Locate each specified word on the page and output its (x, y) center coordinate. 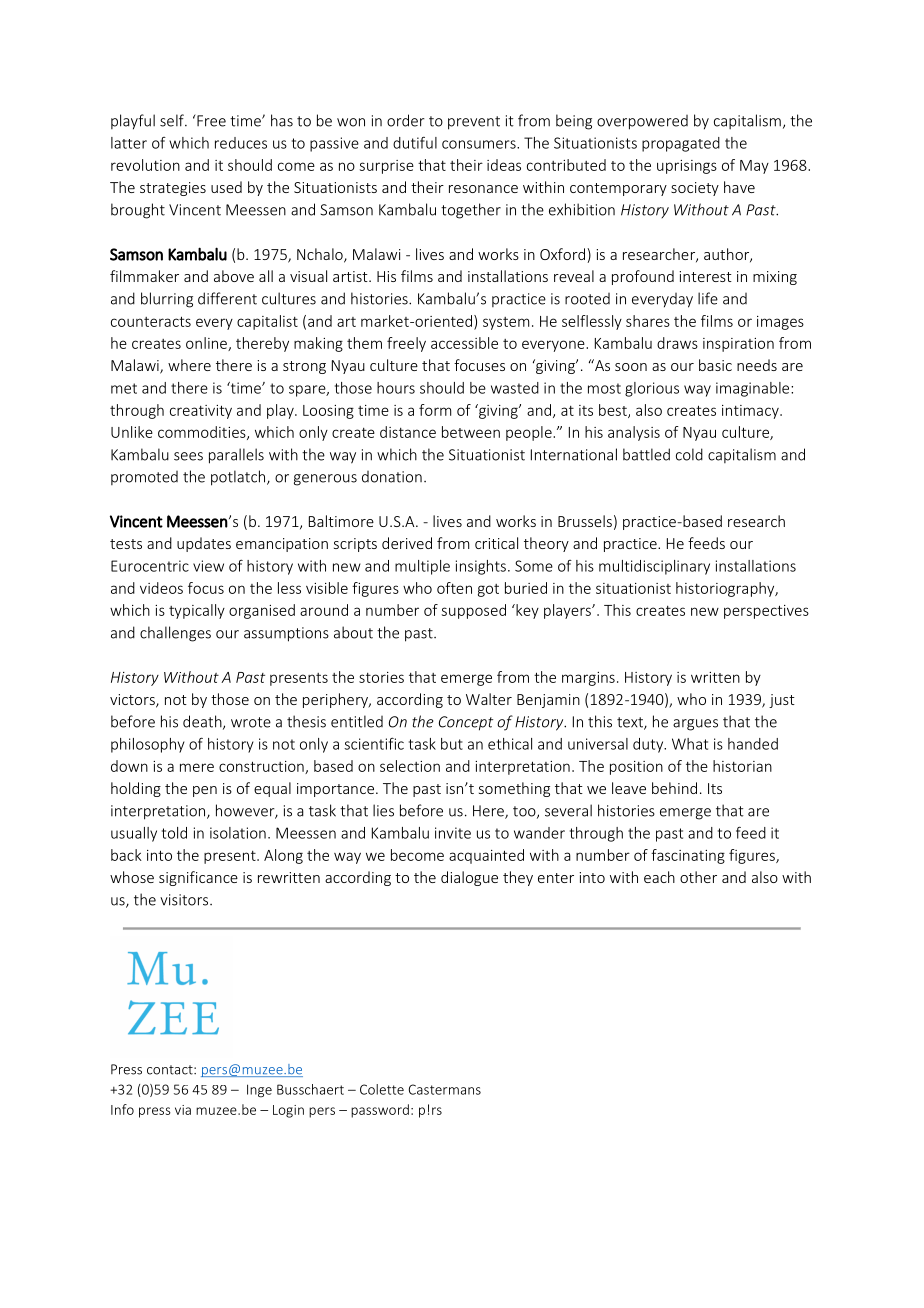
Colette (382, 1089)
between (471, 432)
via (183, 1110)
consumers (480, 144)
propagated (681, 144)
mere (197, 767)
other (698, 877)
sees (188, 456)
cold (689, 454)
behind (674, 788)
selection (410, 766)
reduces (241, 143)
